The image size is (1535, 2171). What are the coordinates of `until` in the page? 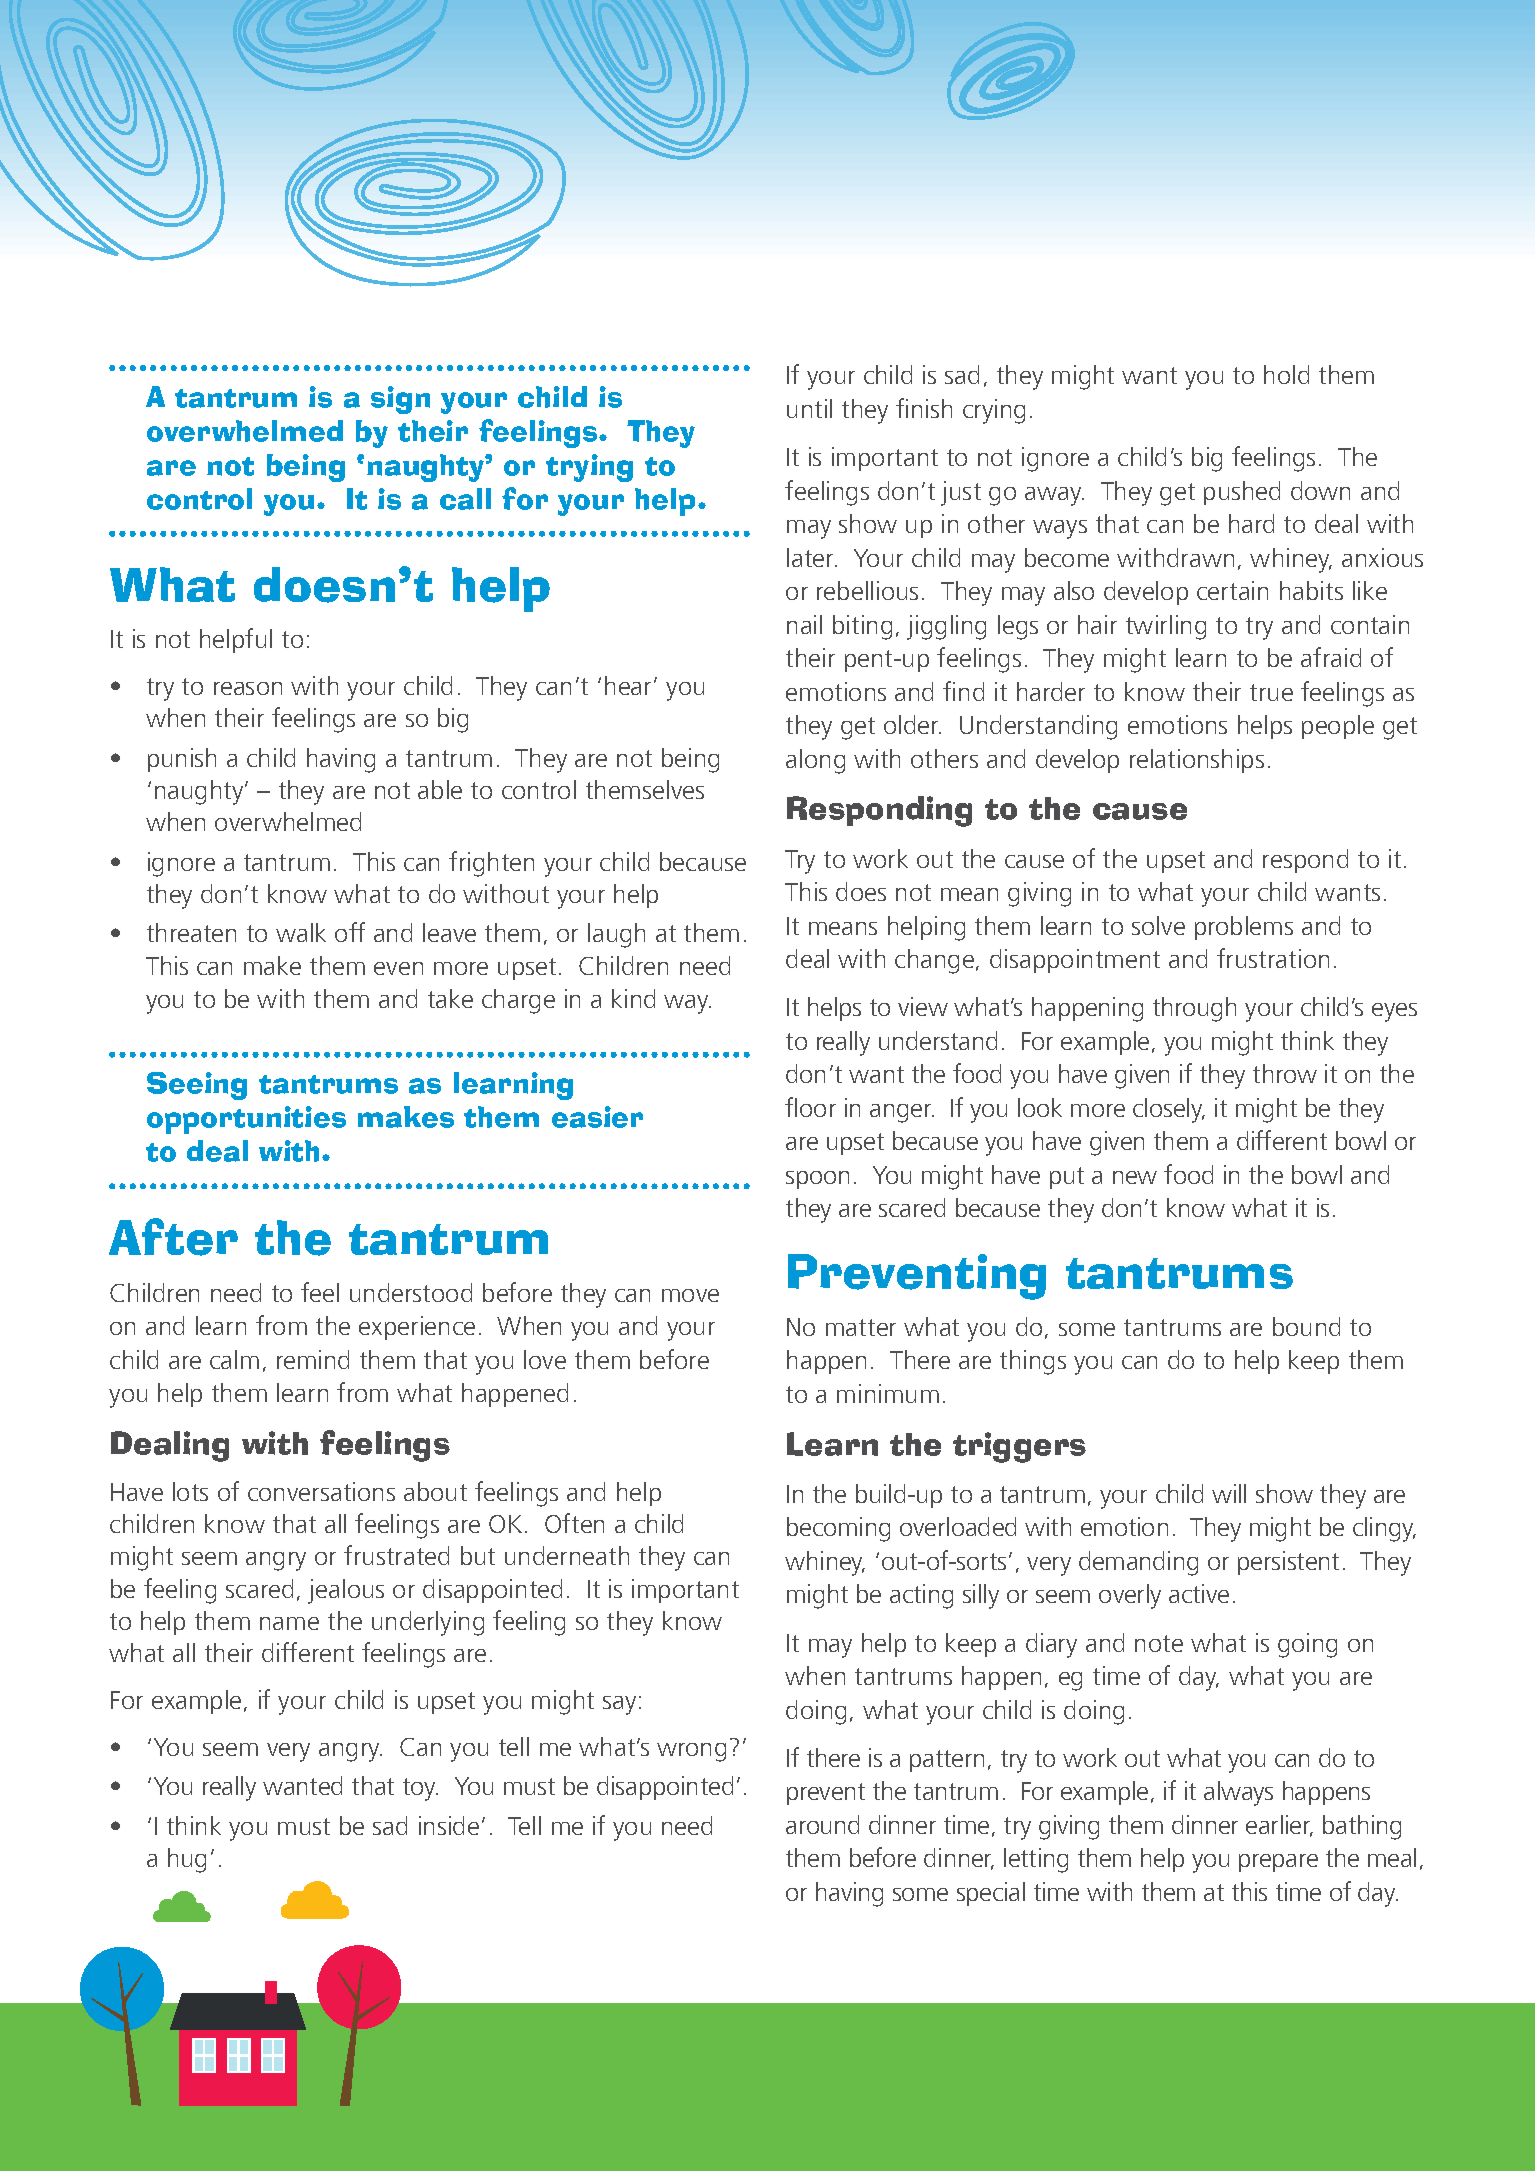 It's located at (809, 408).
